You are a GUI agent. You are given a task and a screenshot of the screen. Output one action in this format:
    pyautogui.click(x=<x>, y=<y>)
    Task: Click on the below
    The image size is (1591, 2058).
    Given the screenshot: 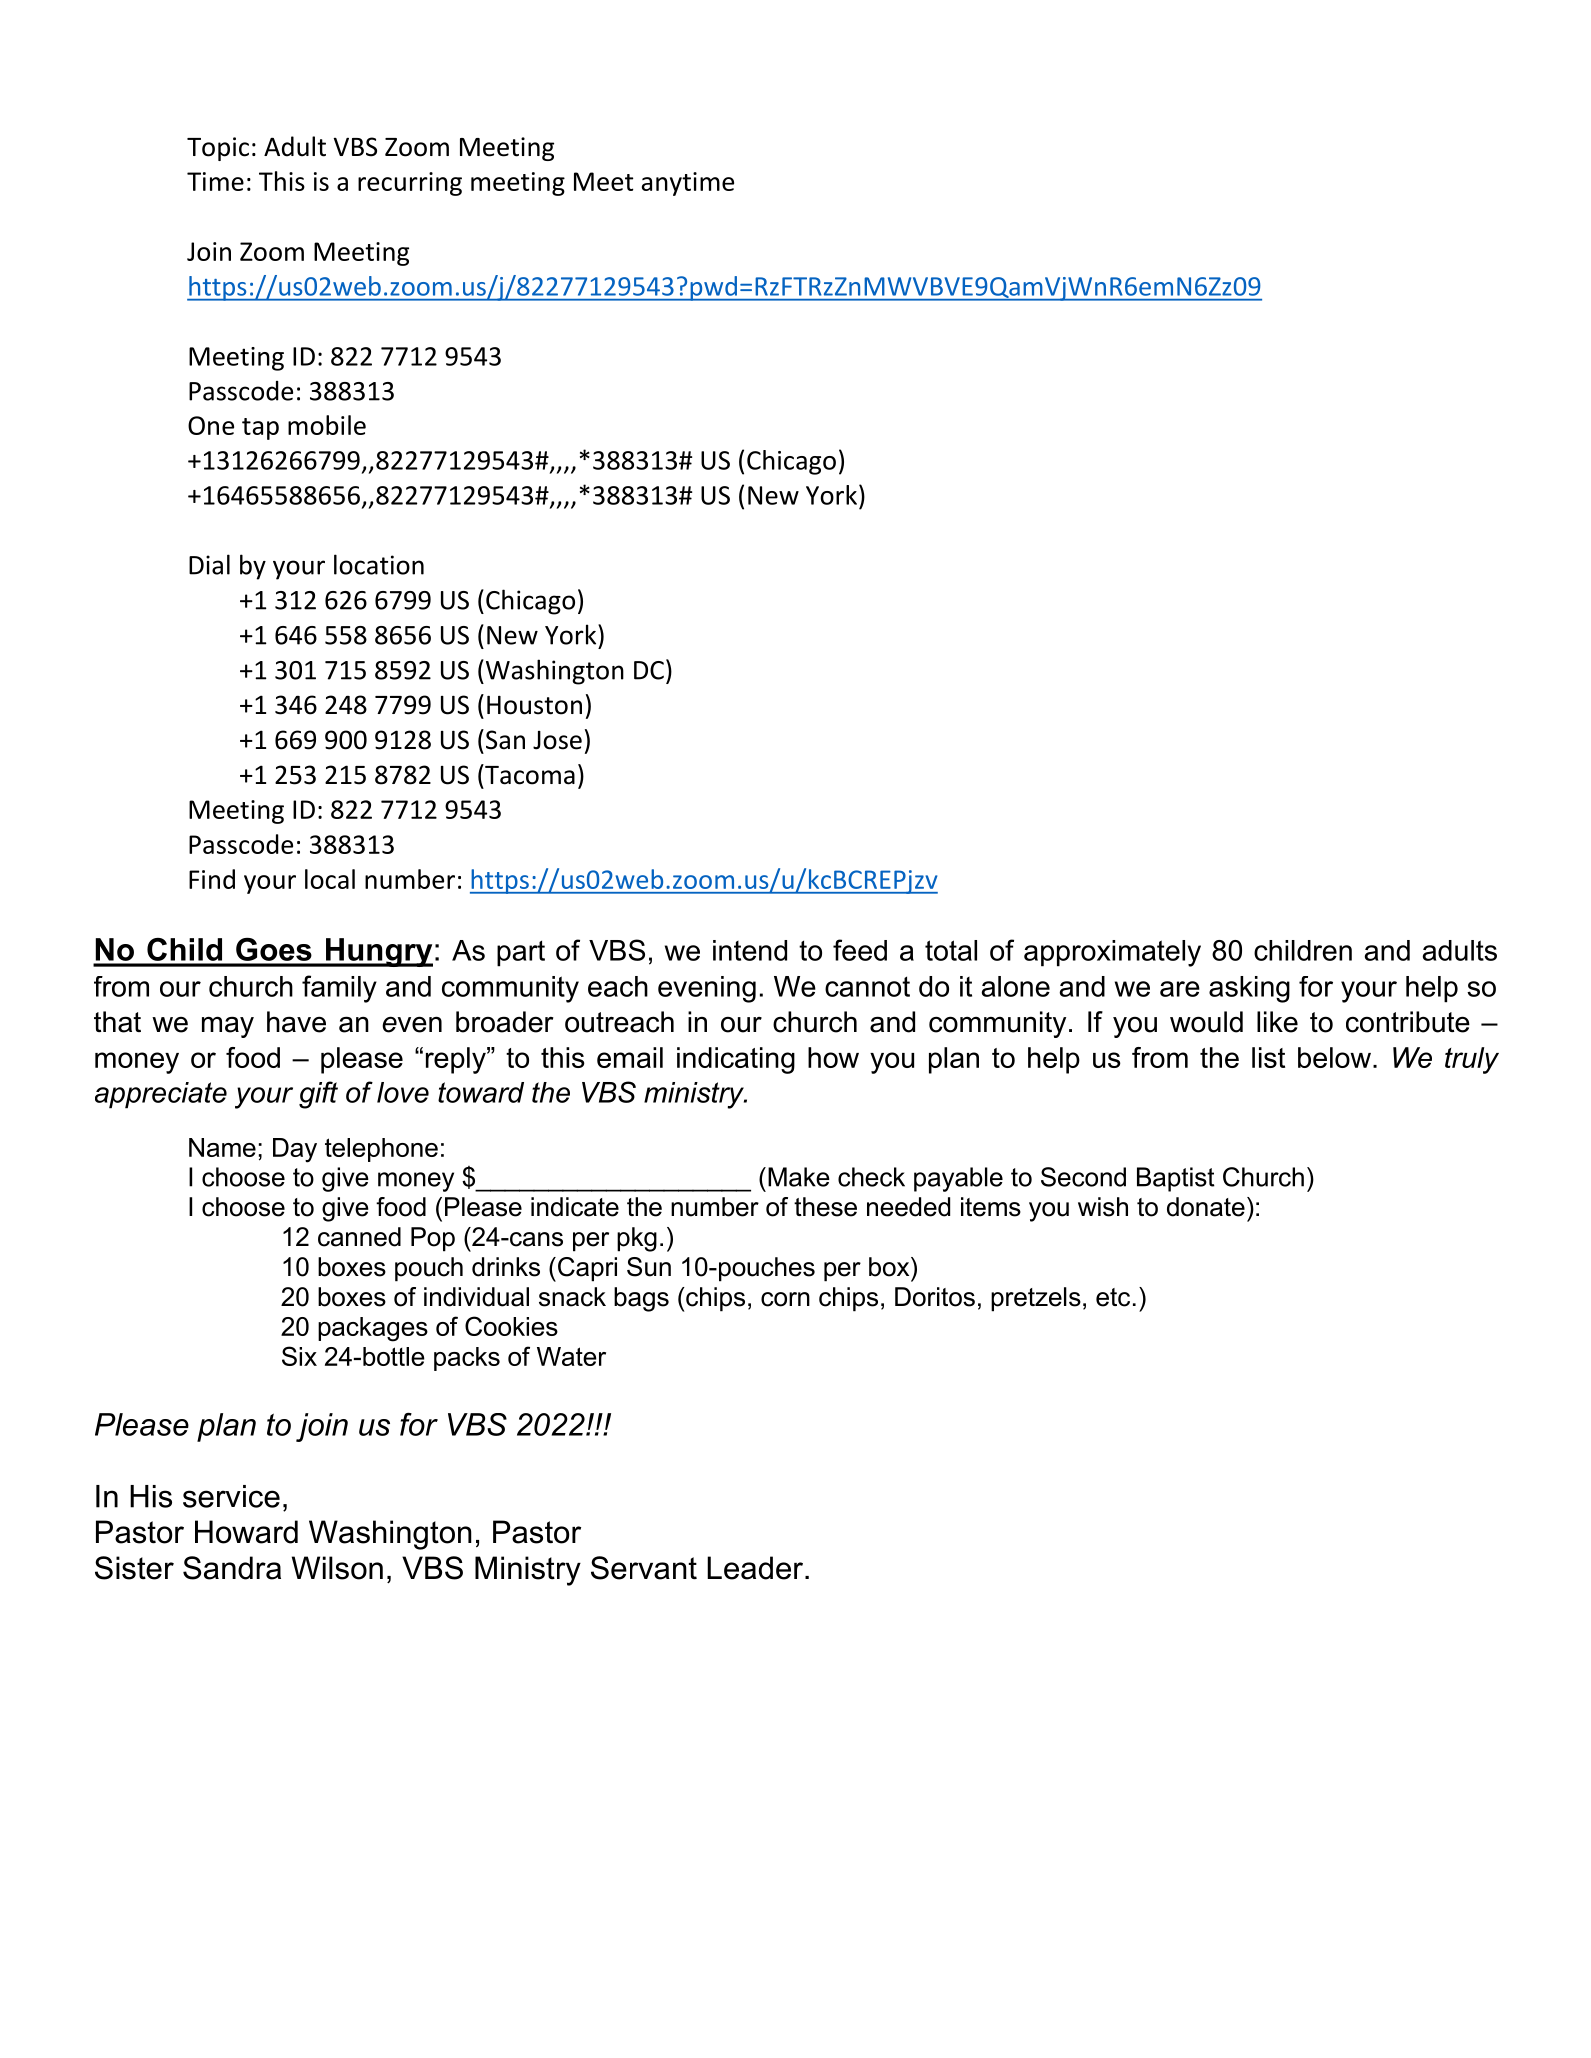 What is the action you would take?
    pyautogui.click(x=1334, y=1057)
